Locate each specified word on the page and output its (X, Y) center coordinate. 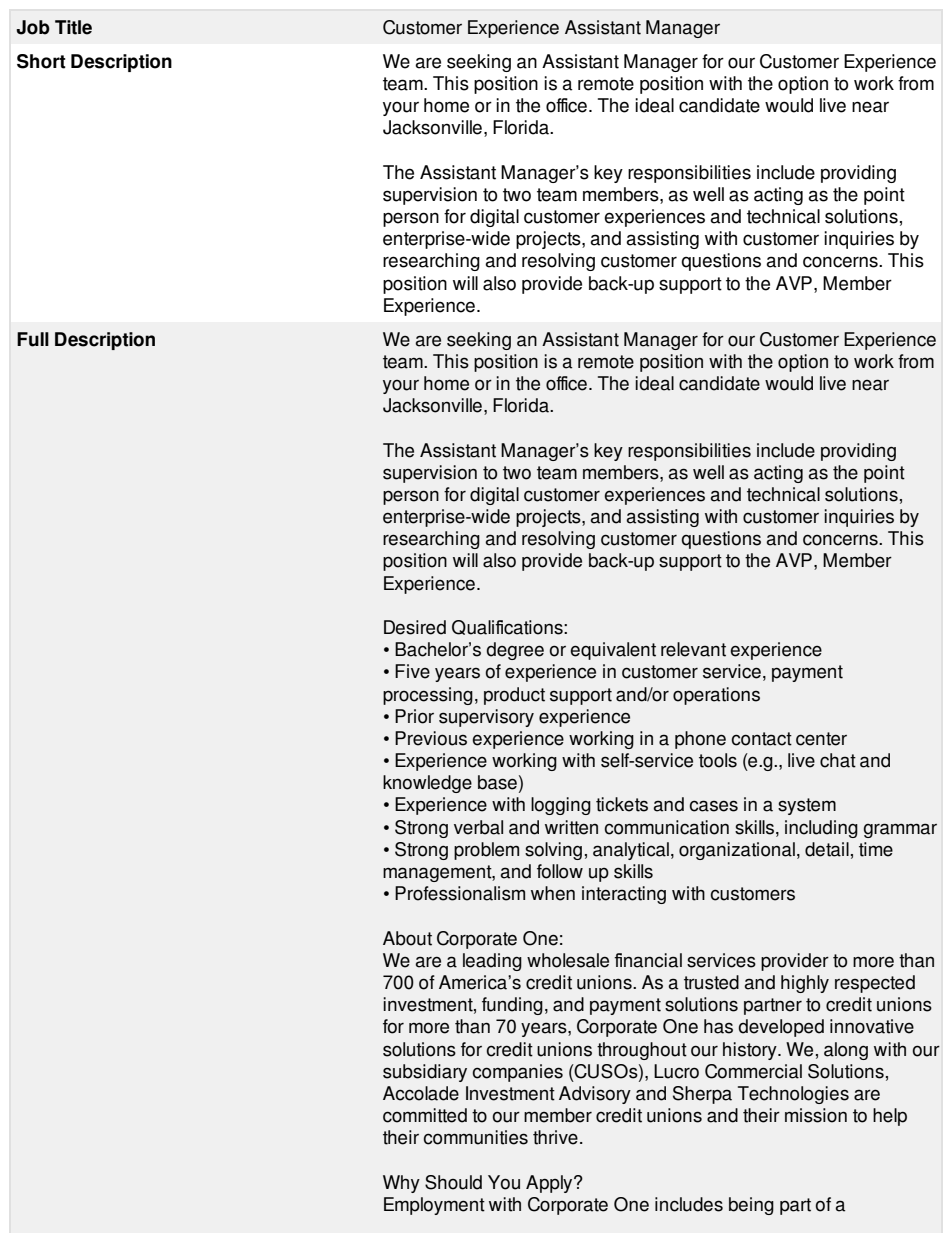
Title (73, 27)
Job (33, 27)
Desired (415, 627)
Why (401, 1184)
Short (41, 61)
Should (453, 1182)
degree (515, 651)
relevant (693, 649)
